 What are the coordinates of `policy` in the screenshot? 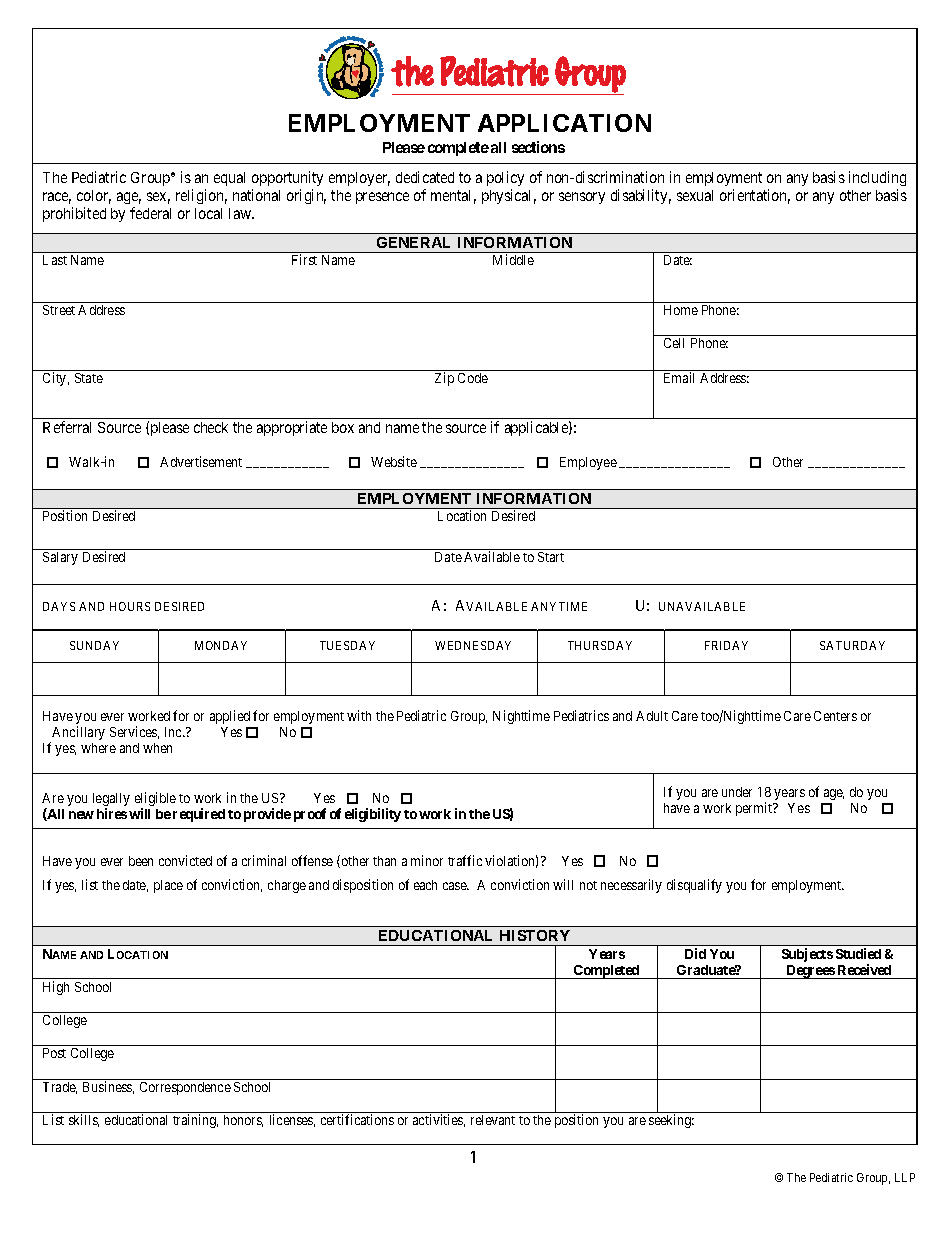 It's located at (505, 178).
